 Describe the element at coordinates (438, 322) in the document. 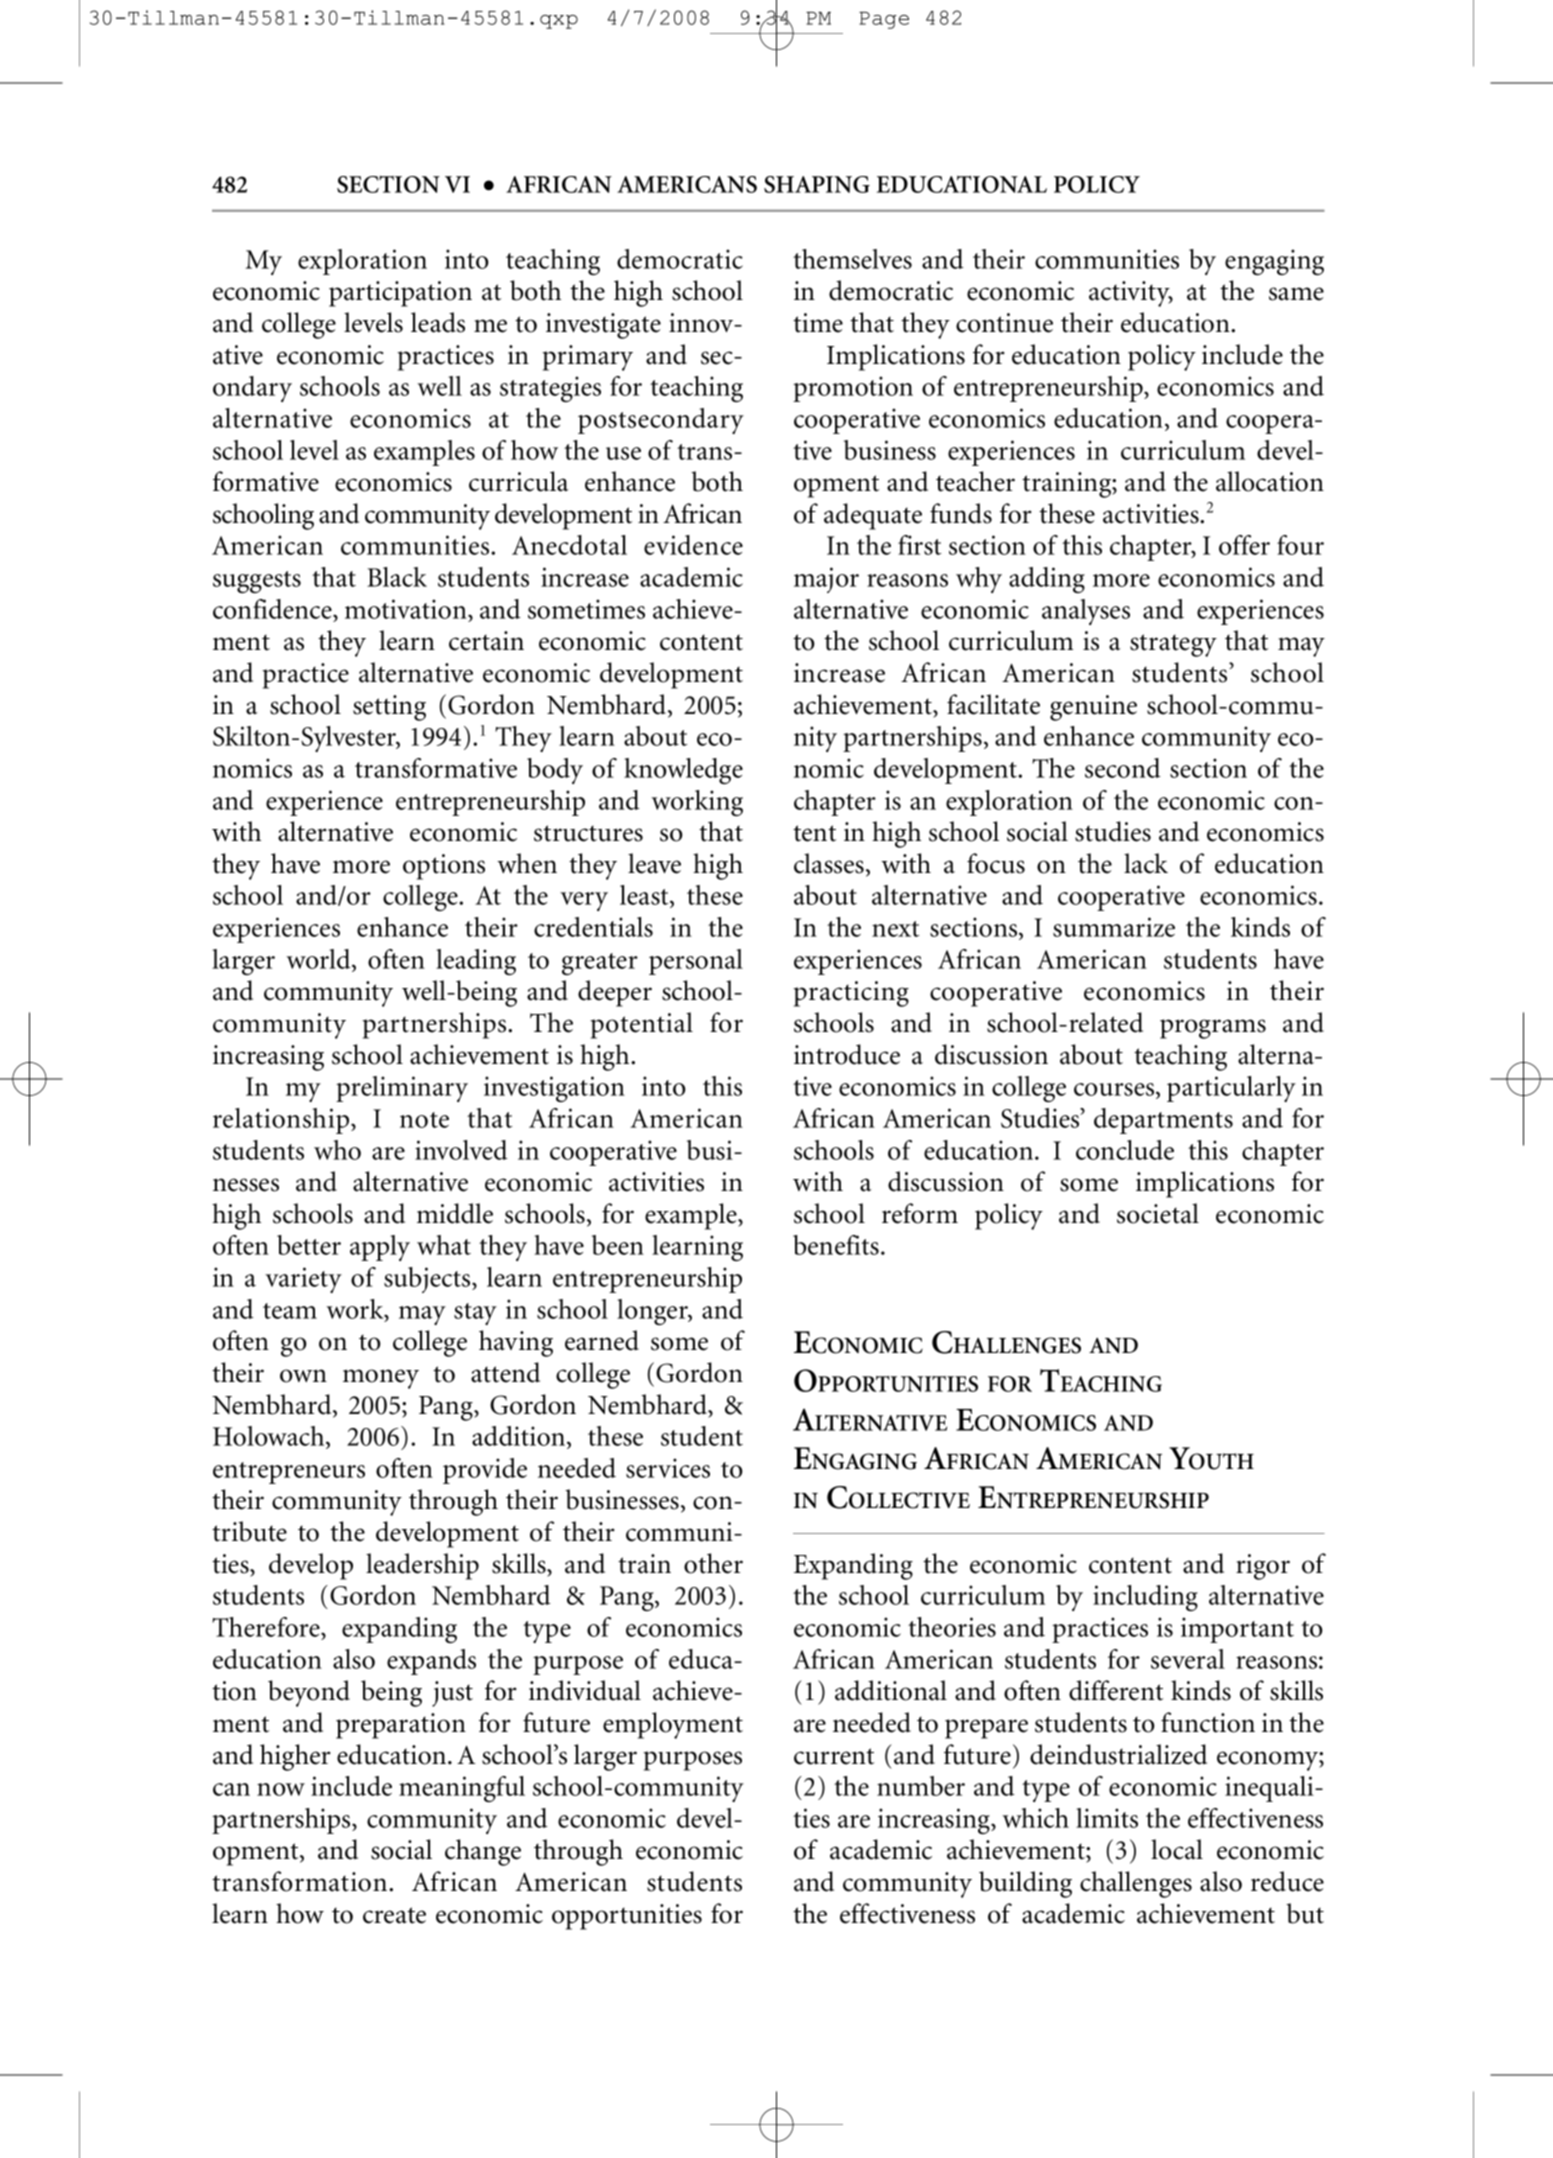

I see `leads` at that location.
